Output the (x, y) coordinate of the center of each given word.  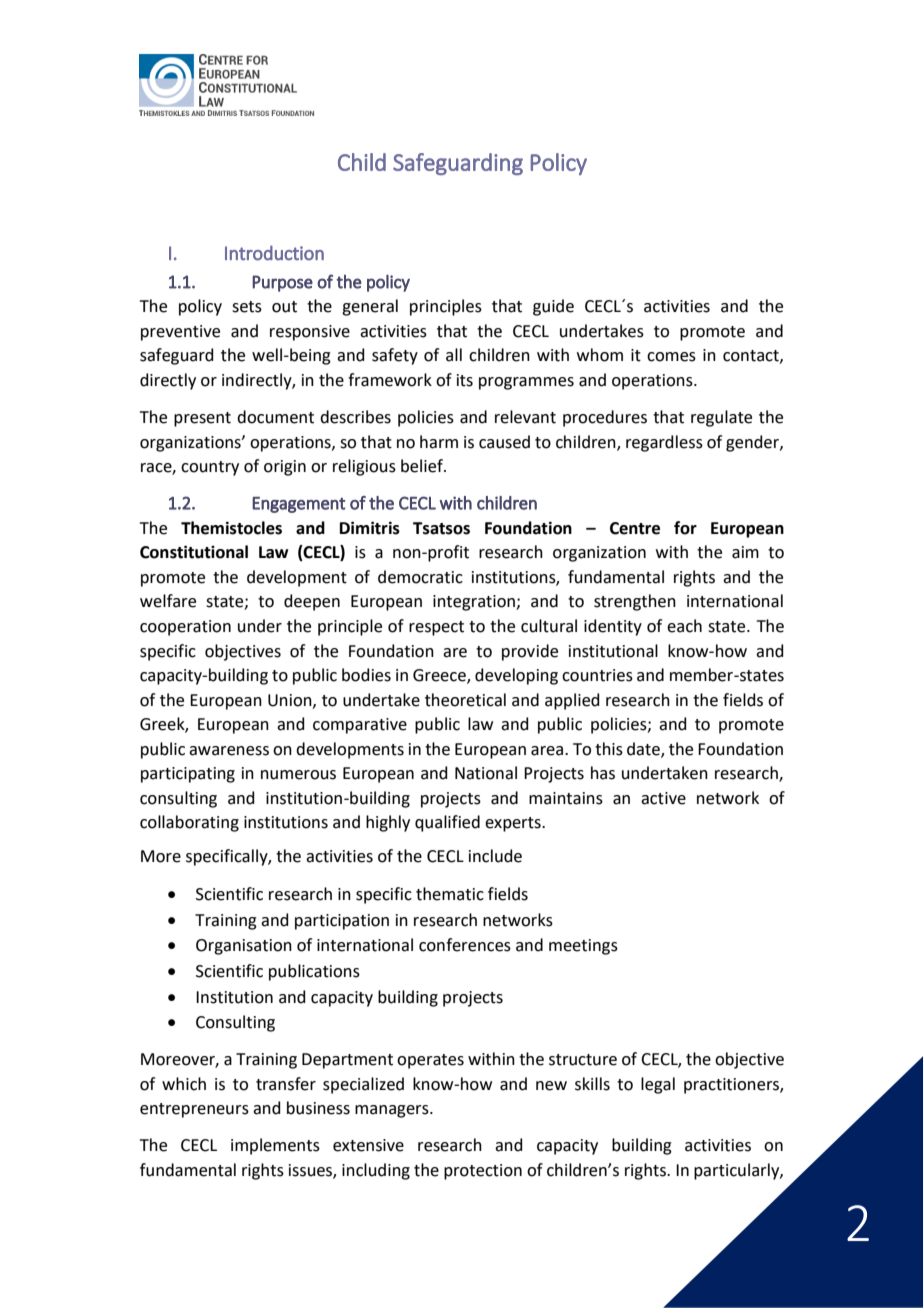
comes (671, 357)
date (644, 749)
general (370, 307)
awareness (229, 751)
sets (247, 307)
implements (275, 1146)
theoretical (465, 700)
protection (483, 1172)
